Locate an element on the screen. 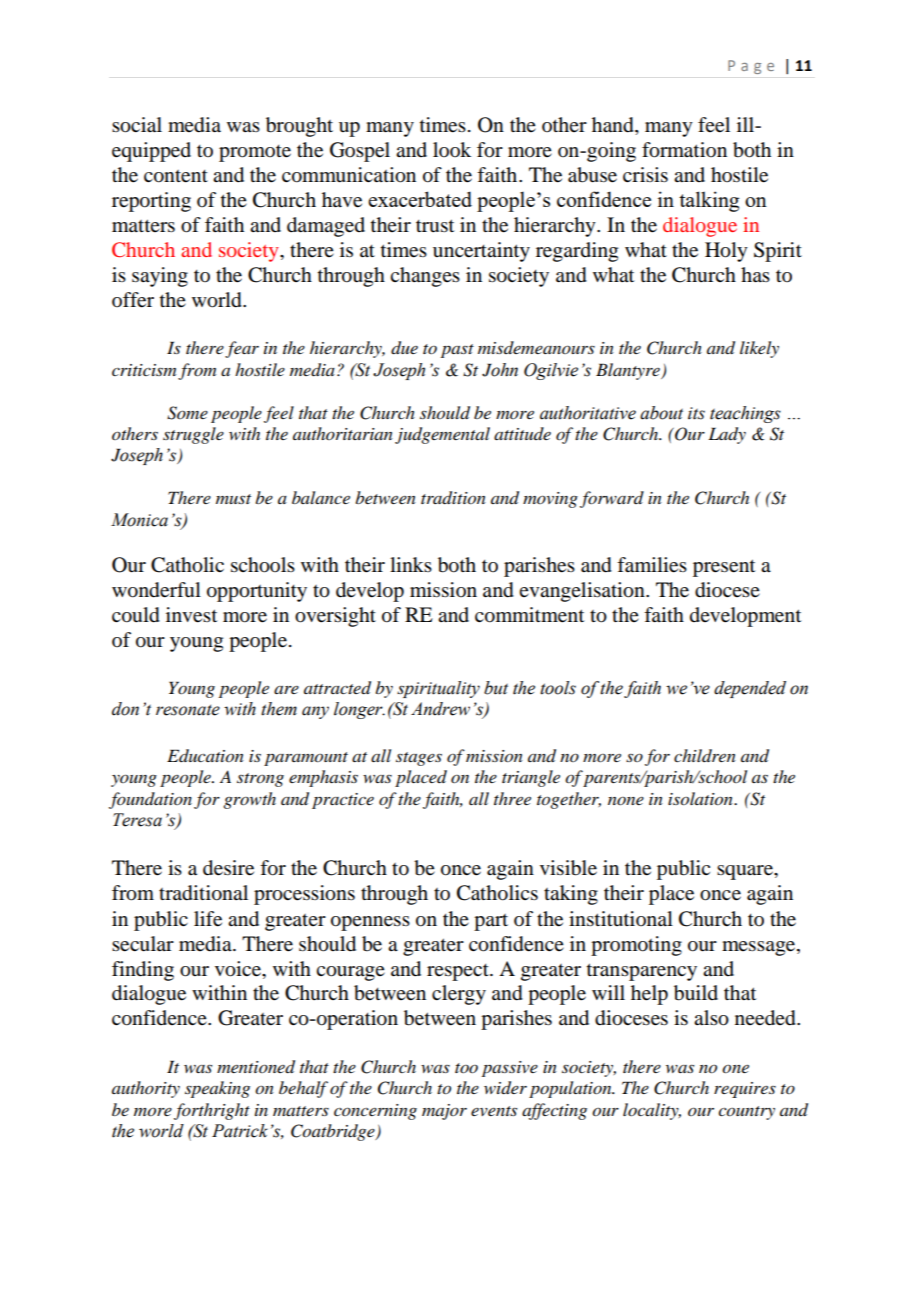 Image resolution: width=924 pixels, height=1308 pixels. major is located at coordinates (444, 1112).
